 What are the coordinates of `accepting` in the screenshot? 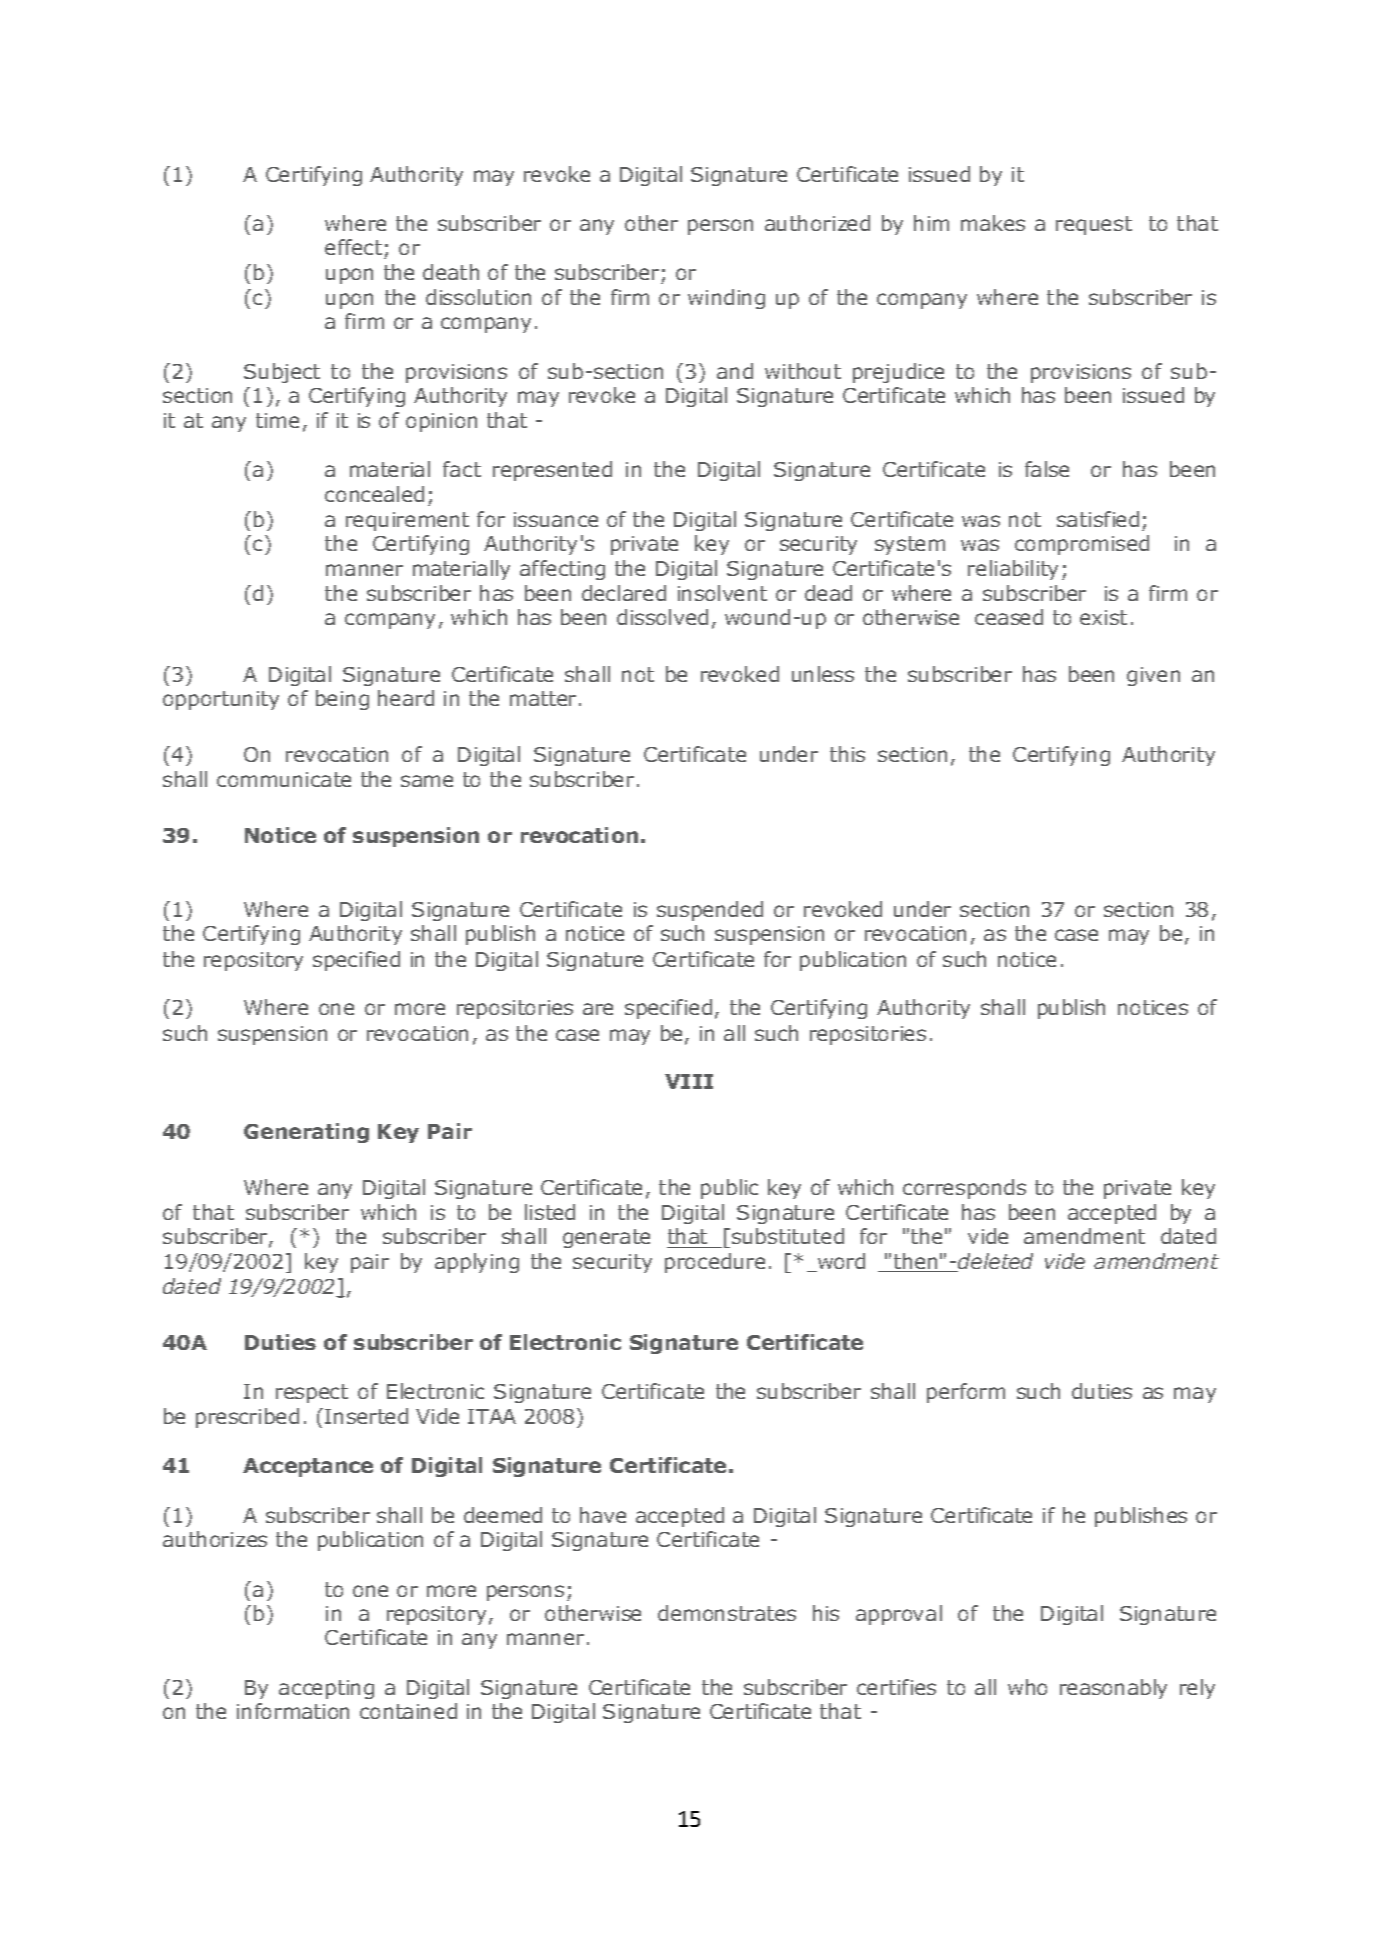 It's located at (326, 1689).
